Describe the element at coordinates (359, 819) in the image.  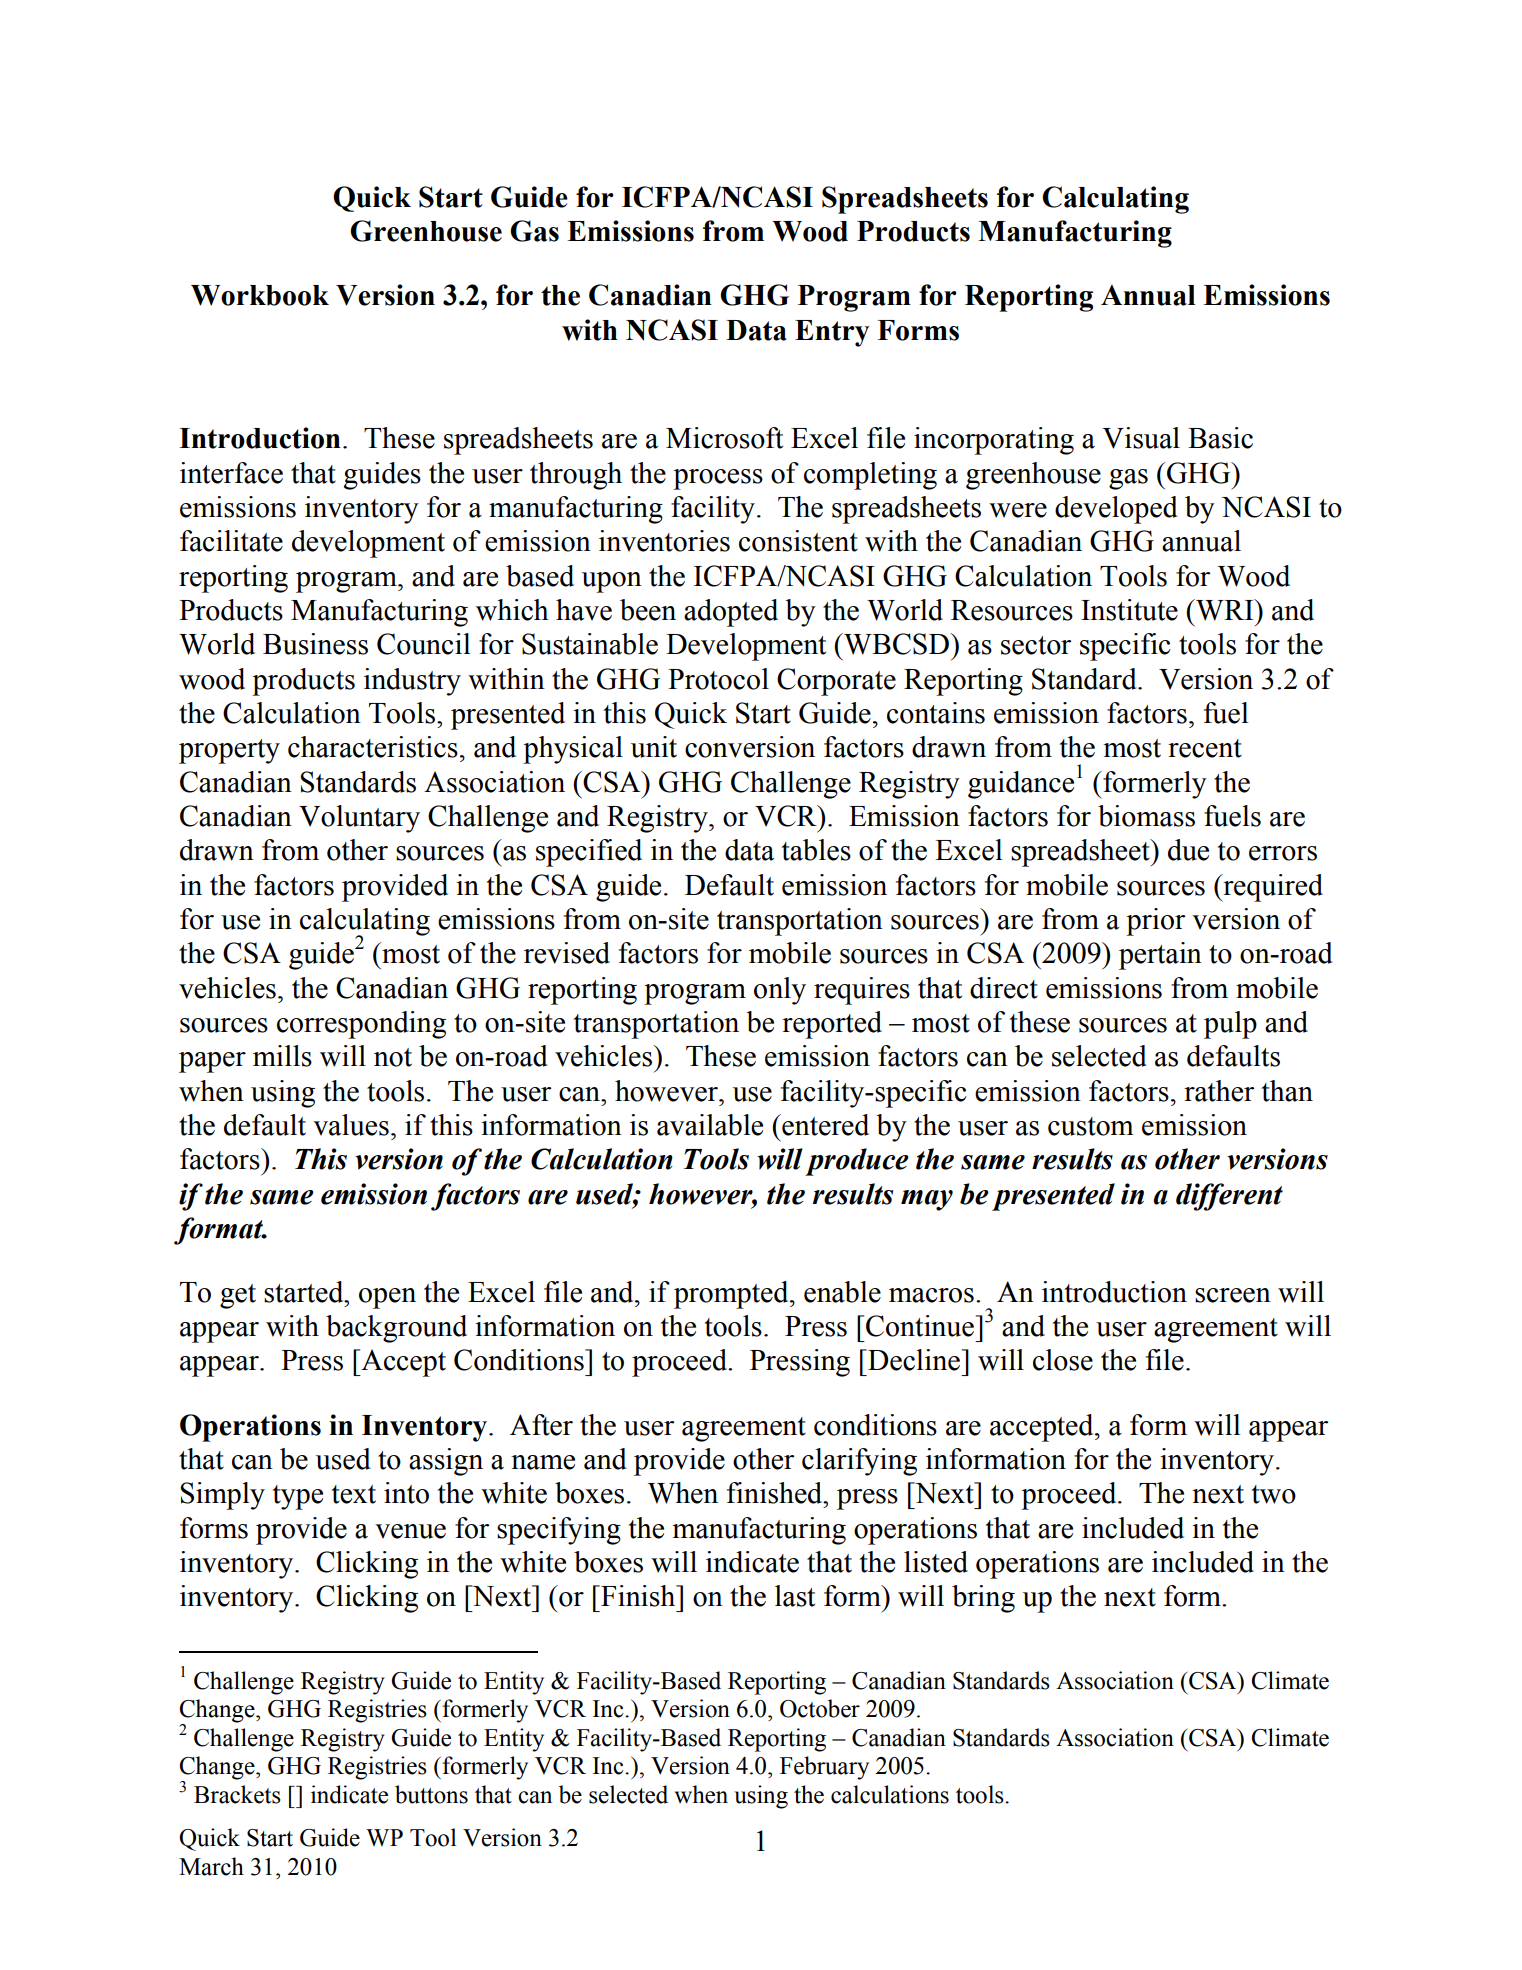
I see `Voluntary` at that location.
